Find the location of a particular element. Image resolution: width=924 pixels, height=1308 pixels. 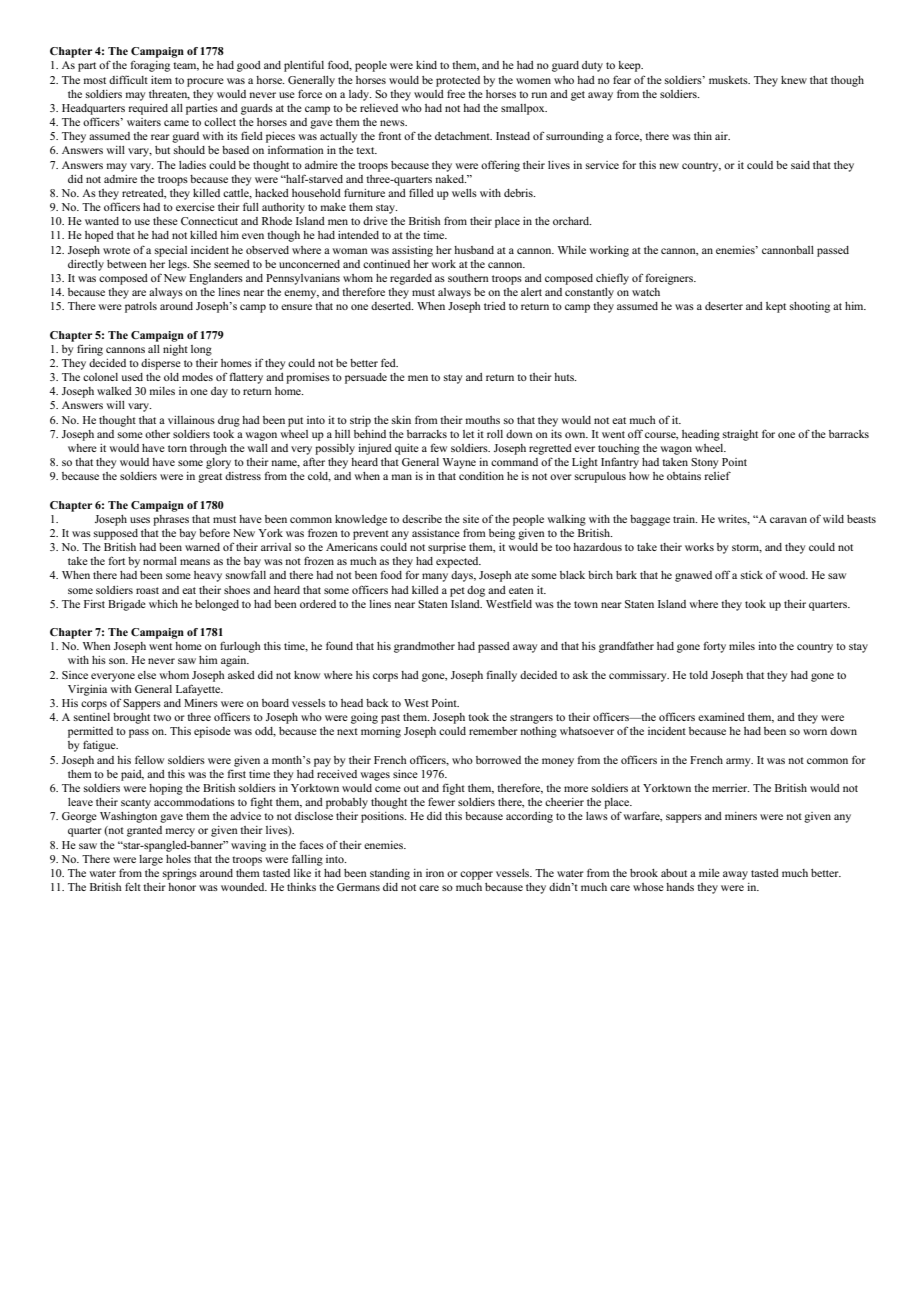

dog is located at coordinates (476, 591).
